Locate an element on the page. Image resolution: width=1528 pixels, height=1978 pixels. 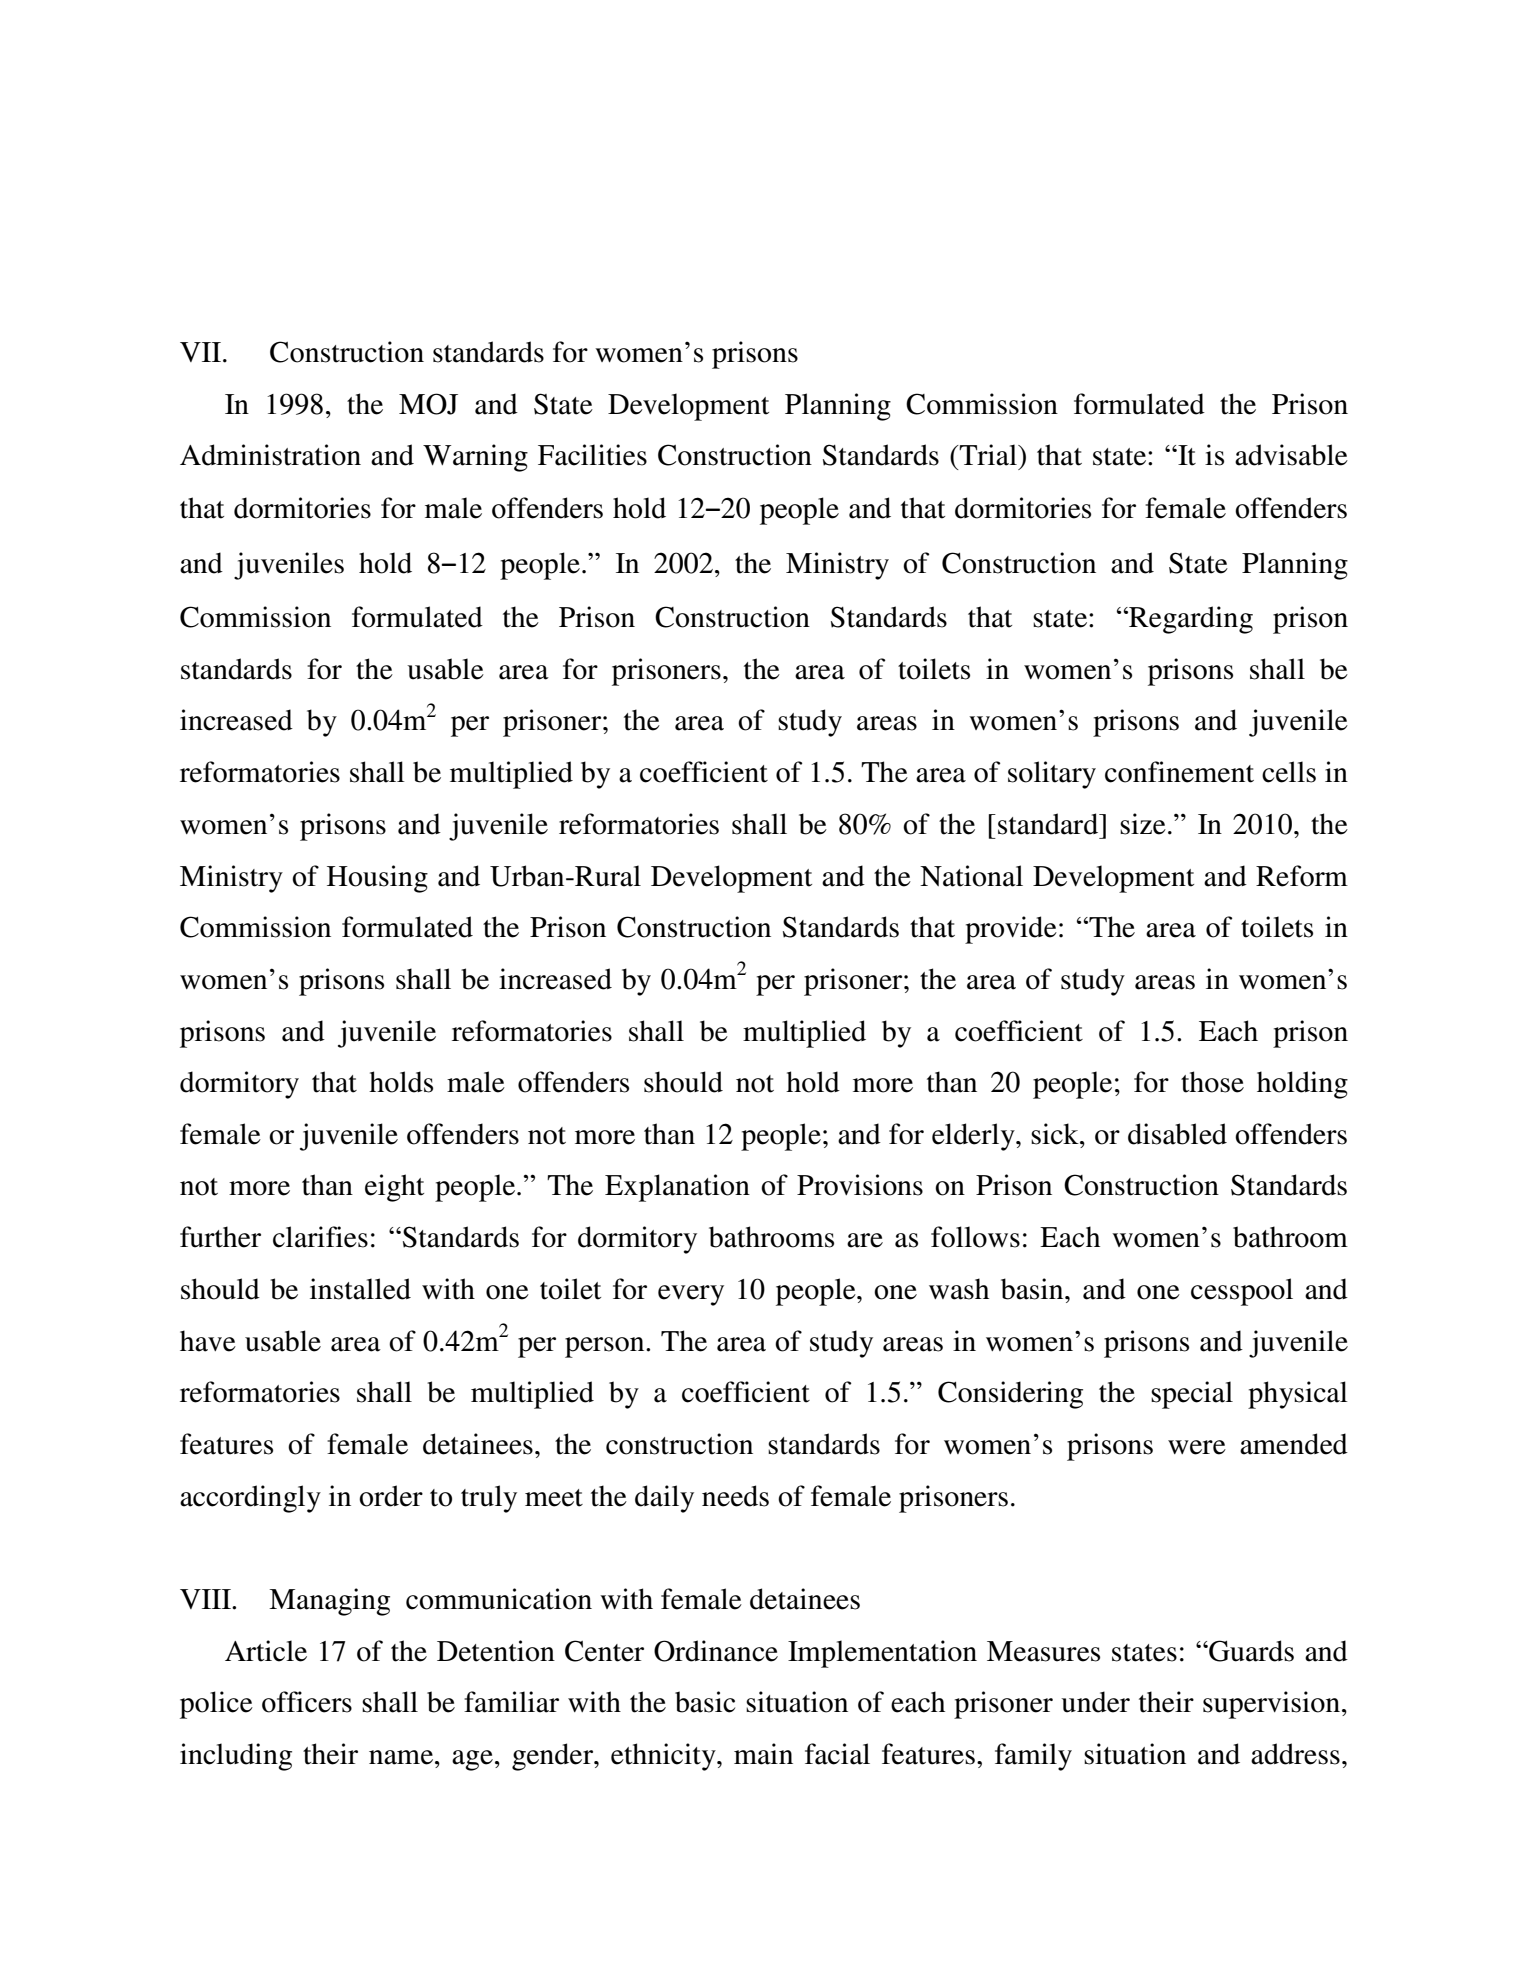
Administration is located at coordinates (270, 455).
